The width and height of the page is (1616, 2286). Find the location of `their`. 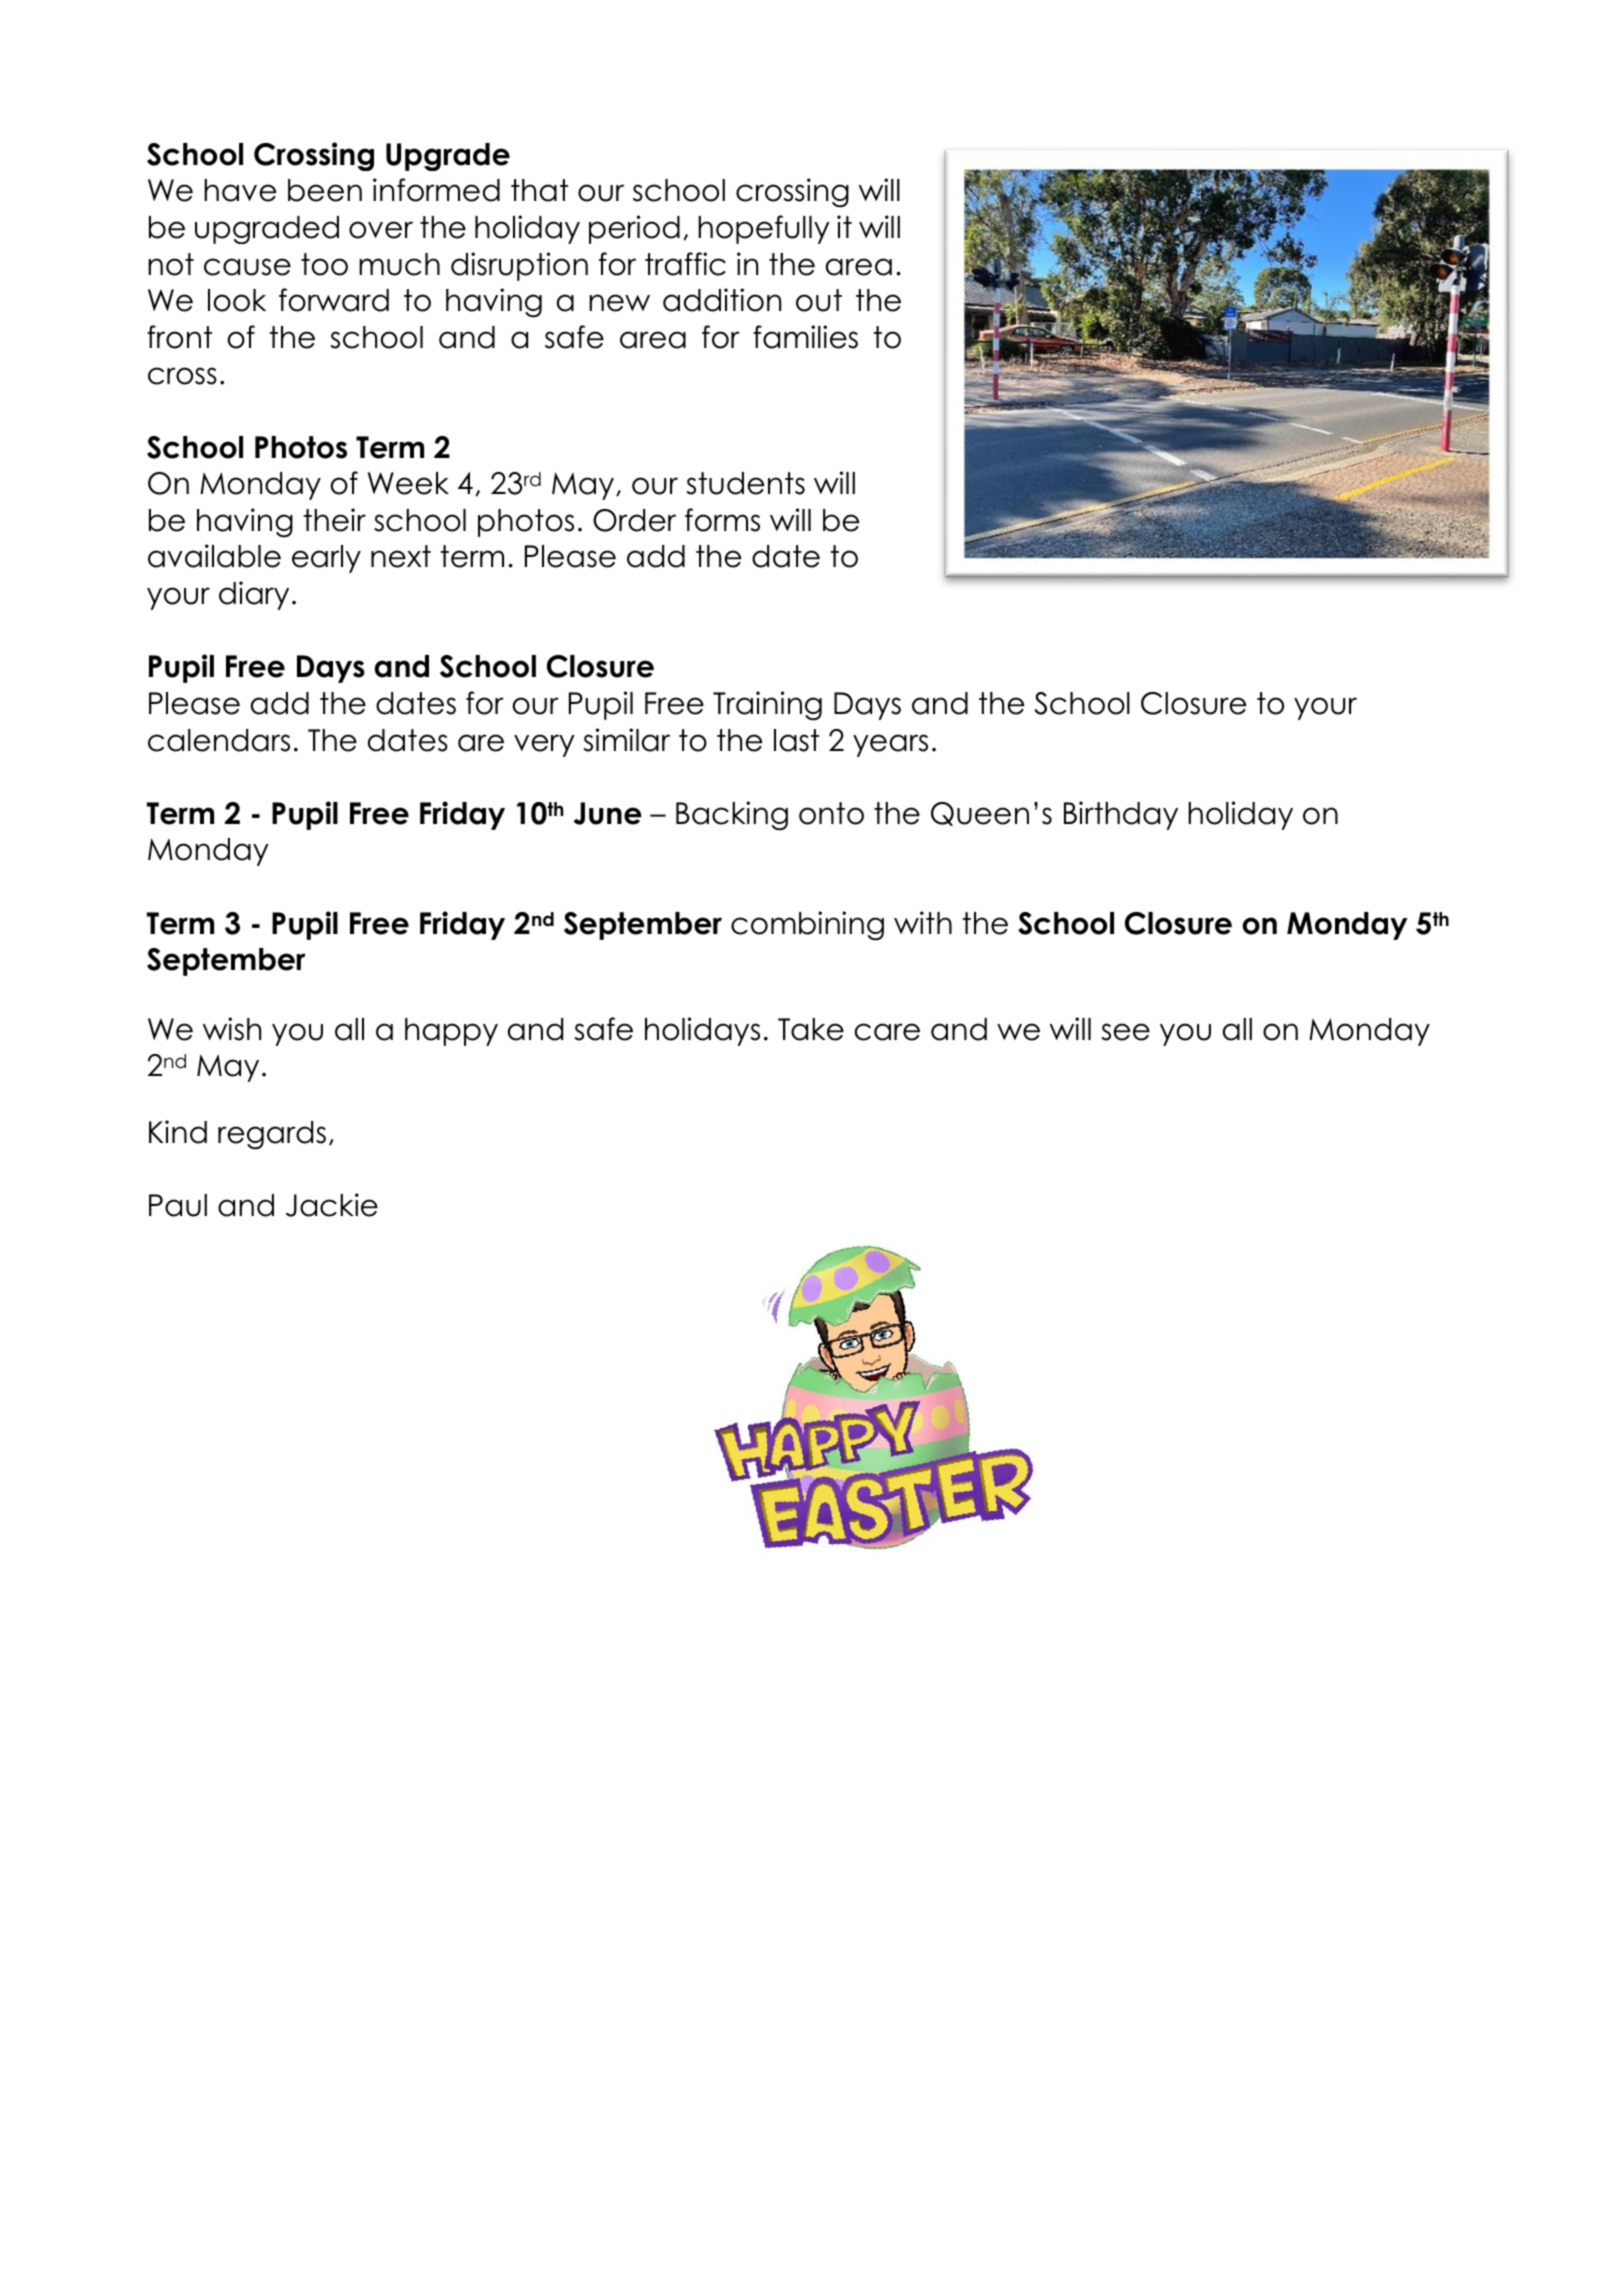

their is located at coordinates (334, 520).
